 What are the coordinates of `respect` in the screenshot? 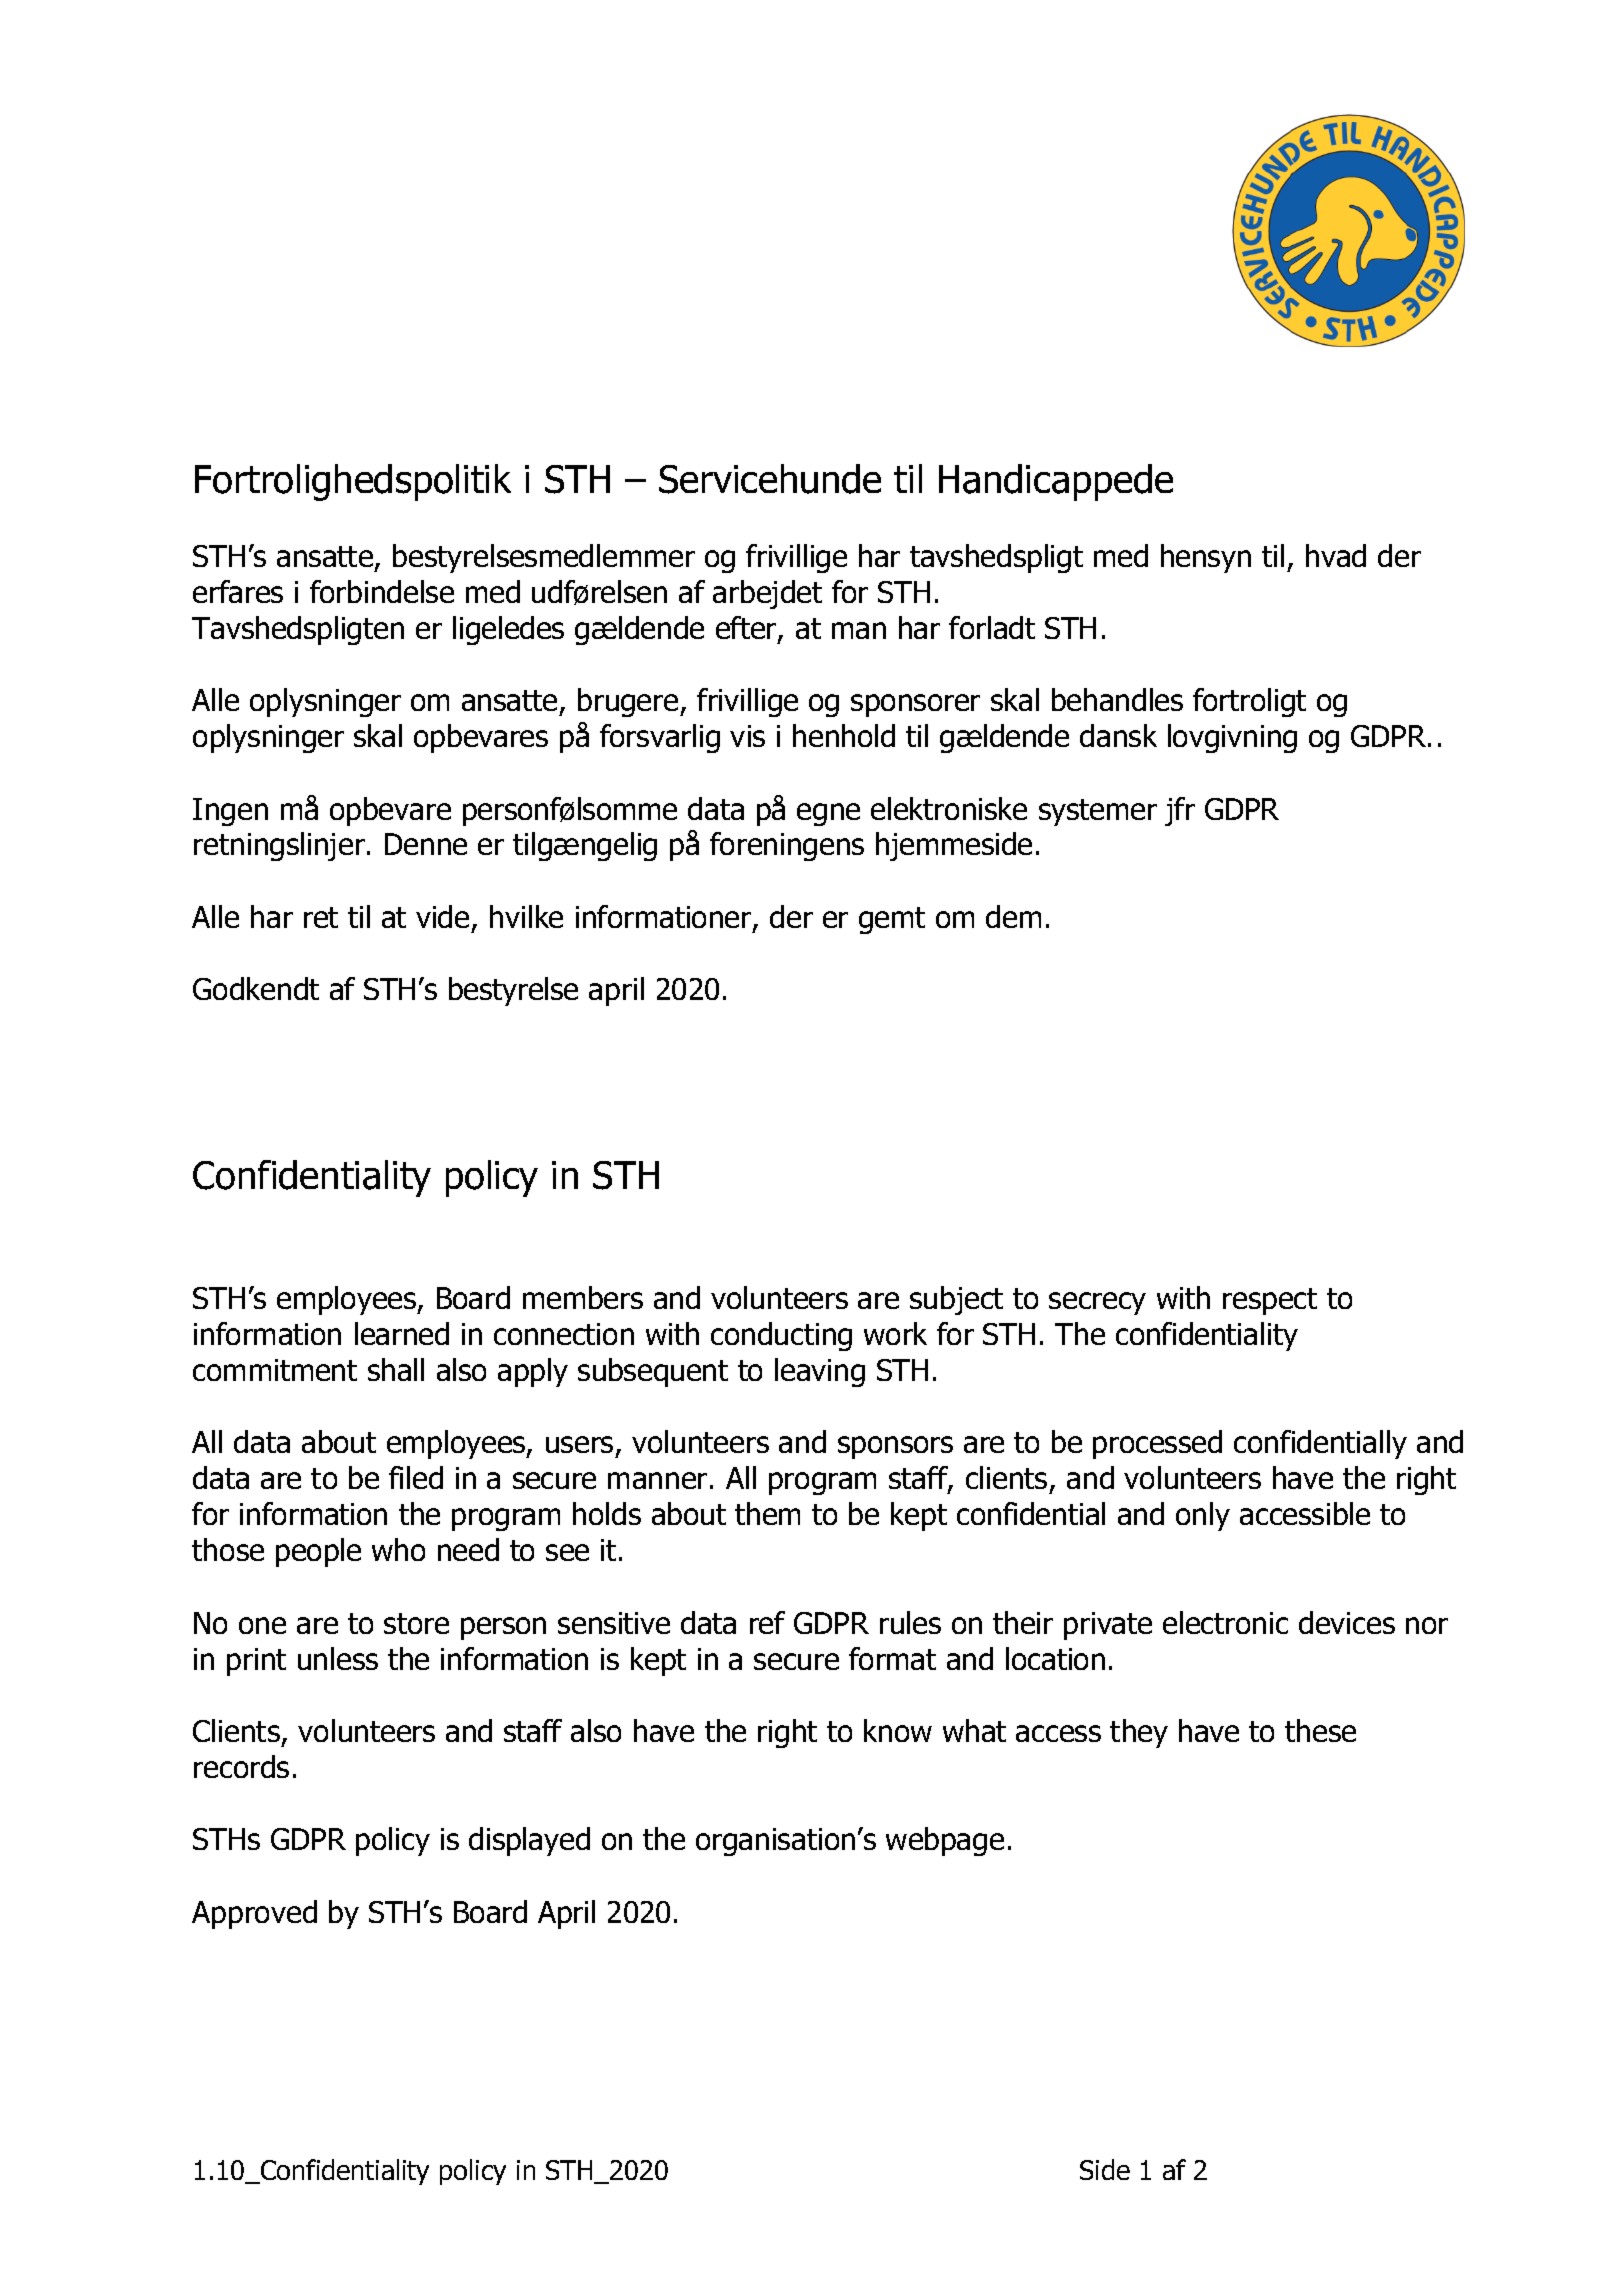 It's located at (1270, 1301).
